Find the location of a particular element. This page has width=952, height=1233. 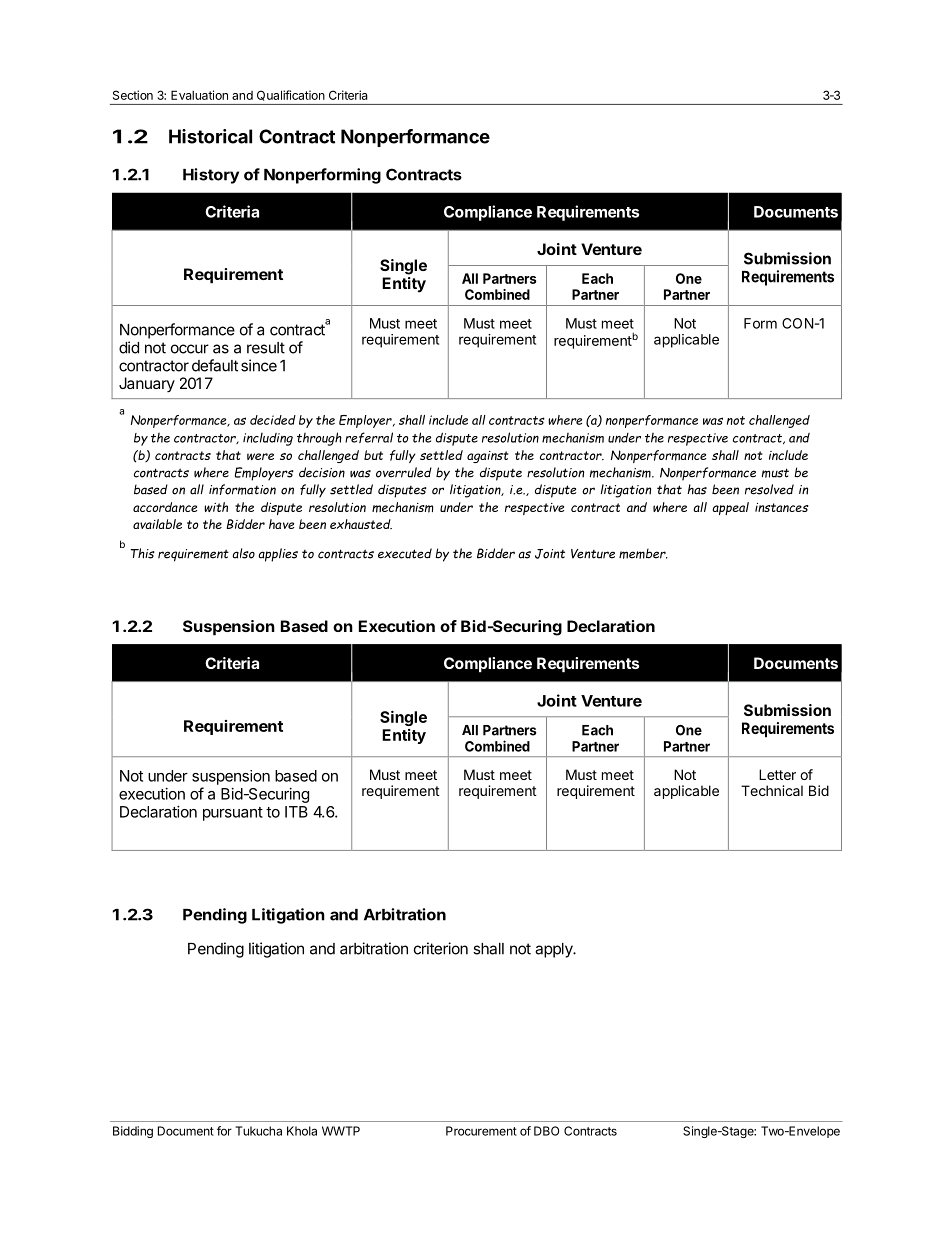

executed is located at coordinates (405, 553).
